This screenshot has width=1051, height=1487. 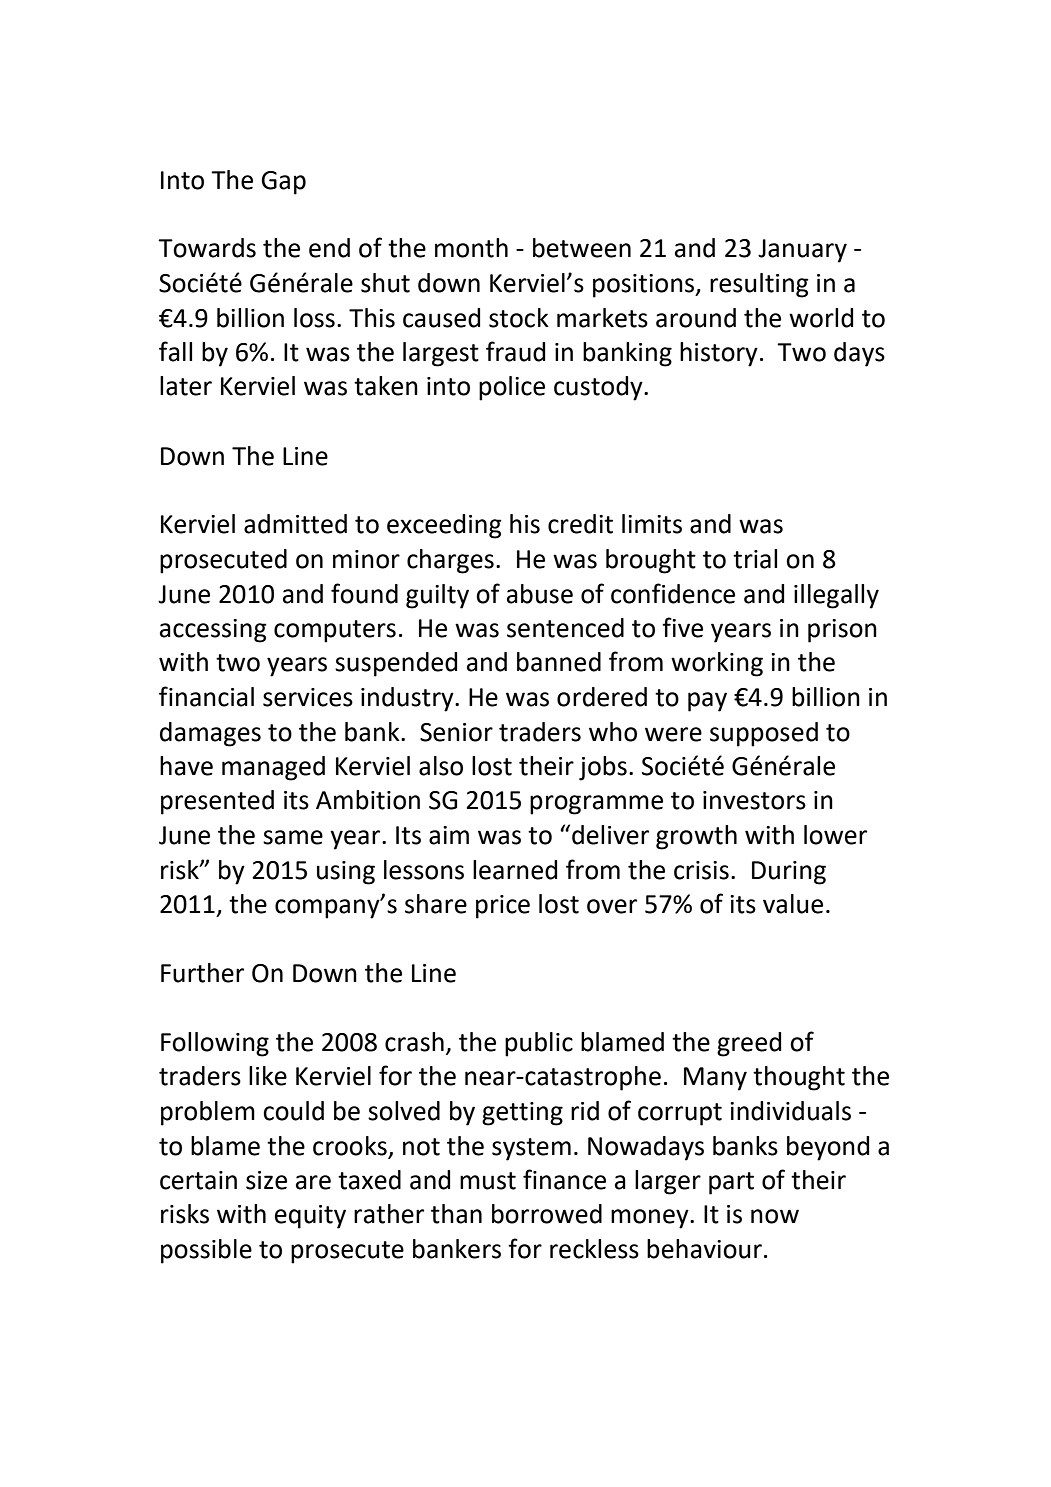 I want to click on Gap, so click(x=283, y=183).
